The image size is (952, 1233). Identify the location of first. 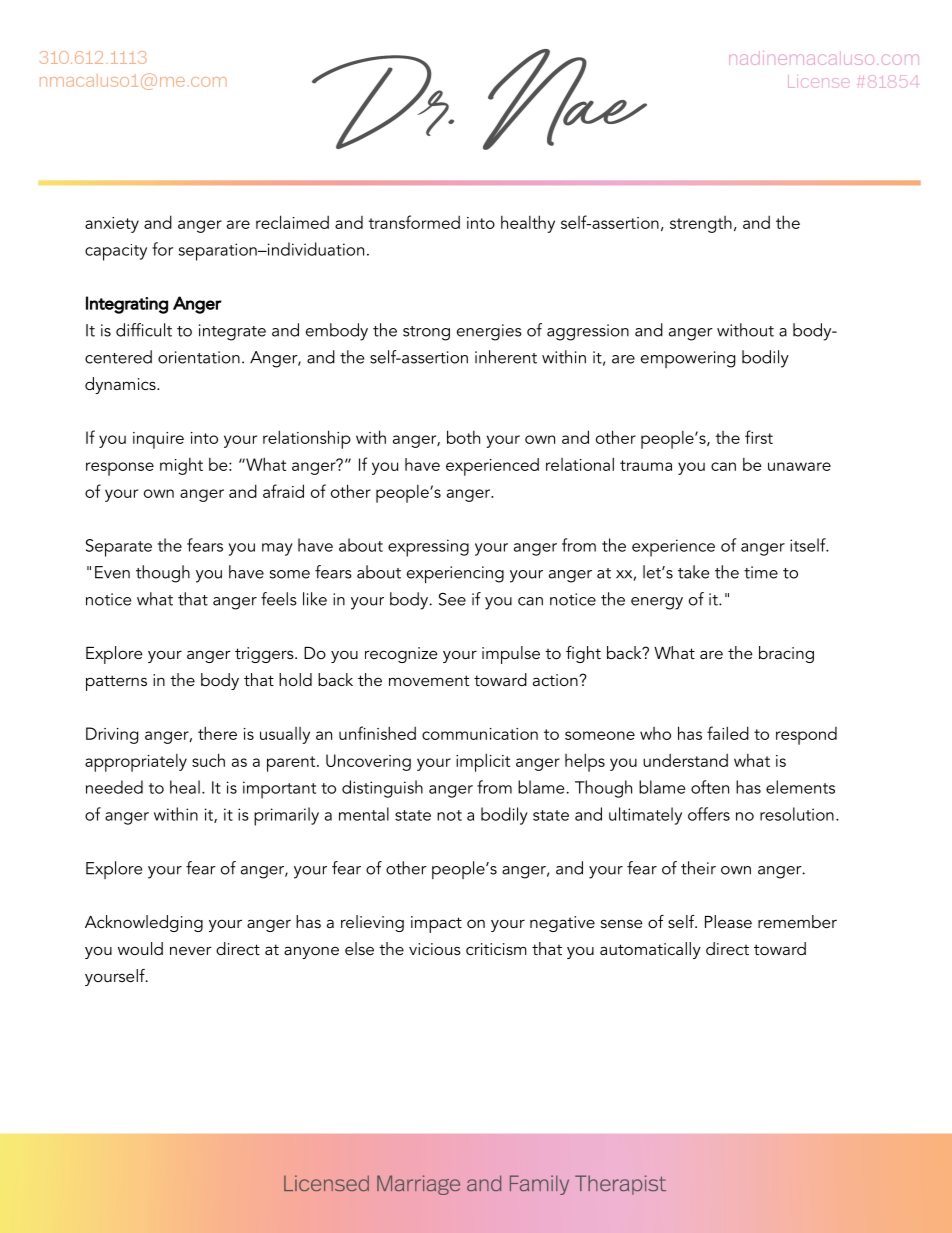
(759, 437).
